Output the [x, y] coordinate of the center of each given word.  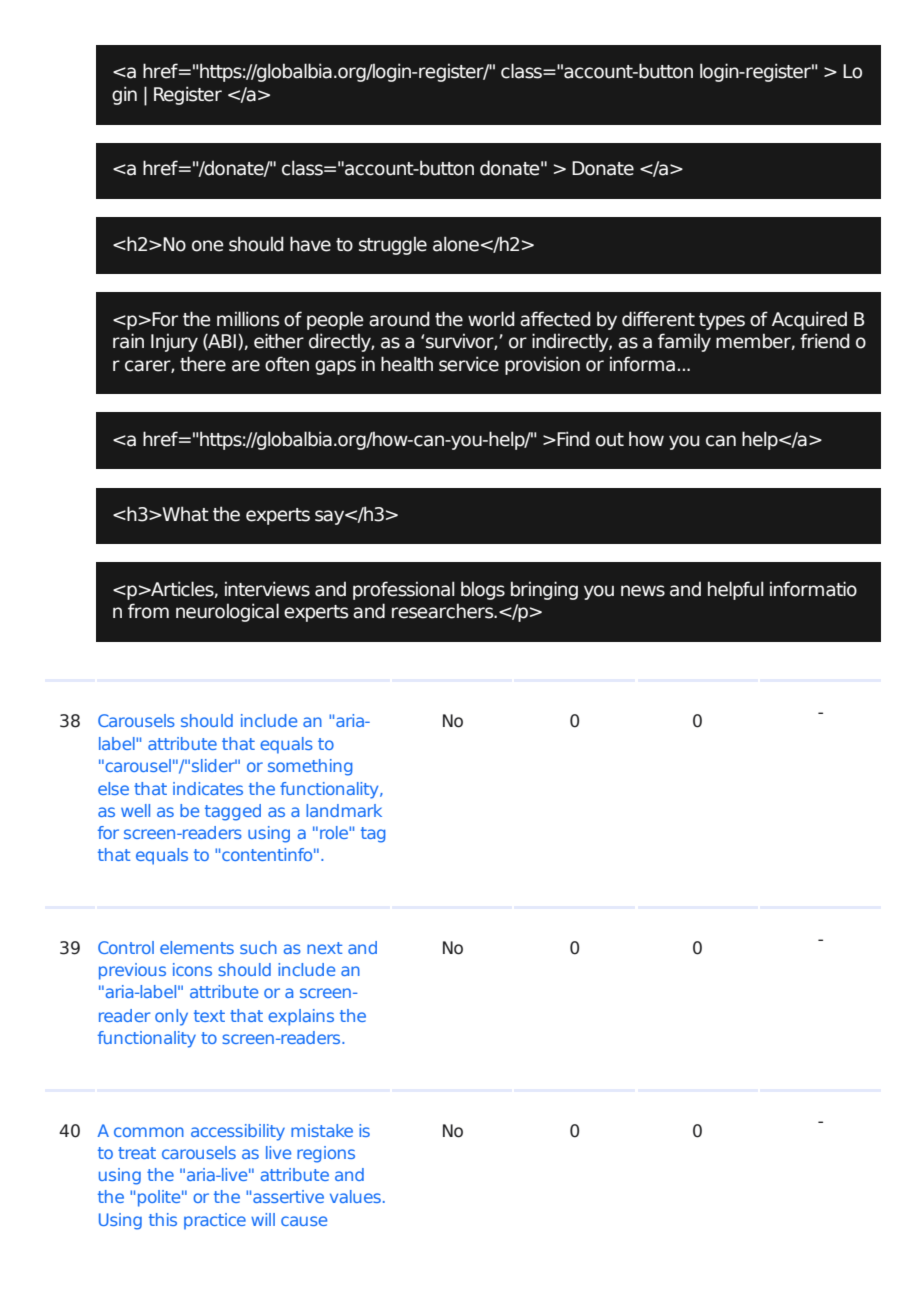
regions [326, 1154]
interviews [267, 589]
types [722, 321]
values [355, 1196]
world [491, 319]
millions [248, 319]
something [310, 767]
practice [215, 1221]
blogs [483, 590]
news [643, 591]
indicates [208, 788]
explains [301, 1017]
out [610, 440]
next [324, 948]
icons [192, 969]
